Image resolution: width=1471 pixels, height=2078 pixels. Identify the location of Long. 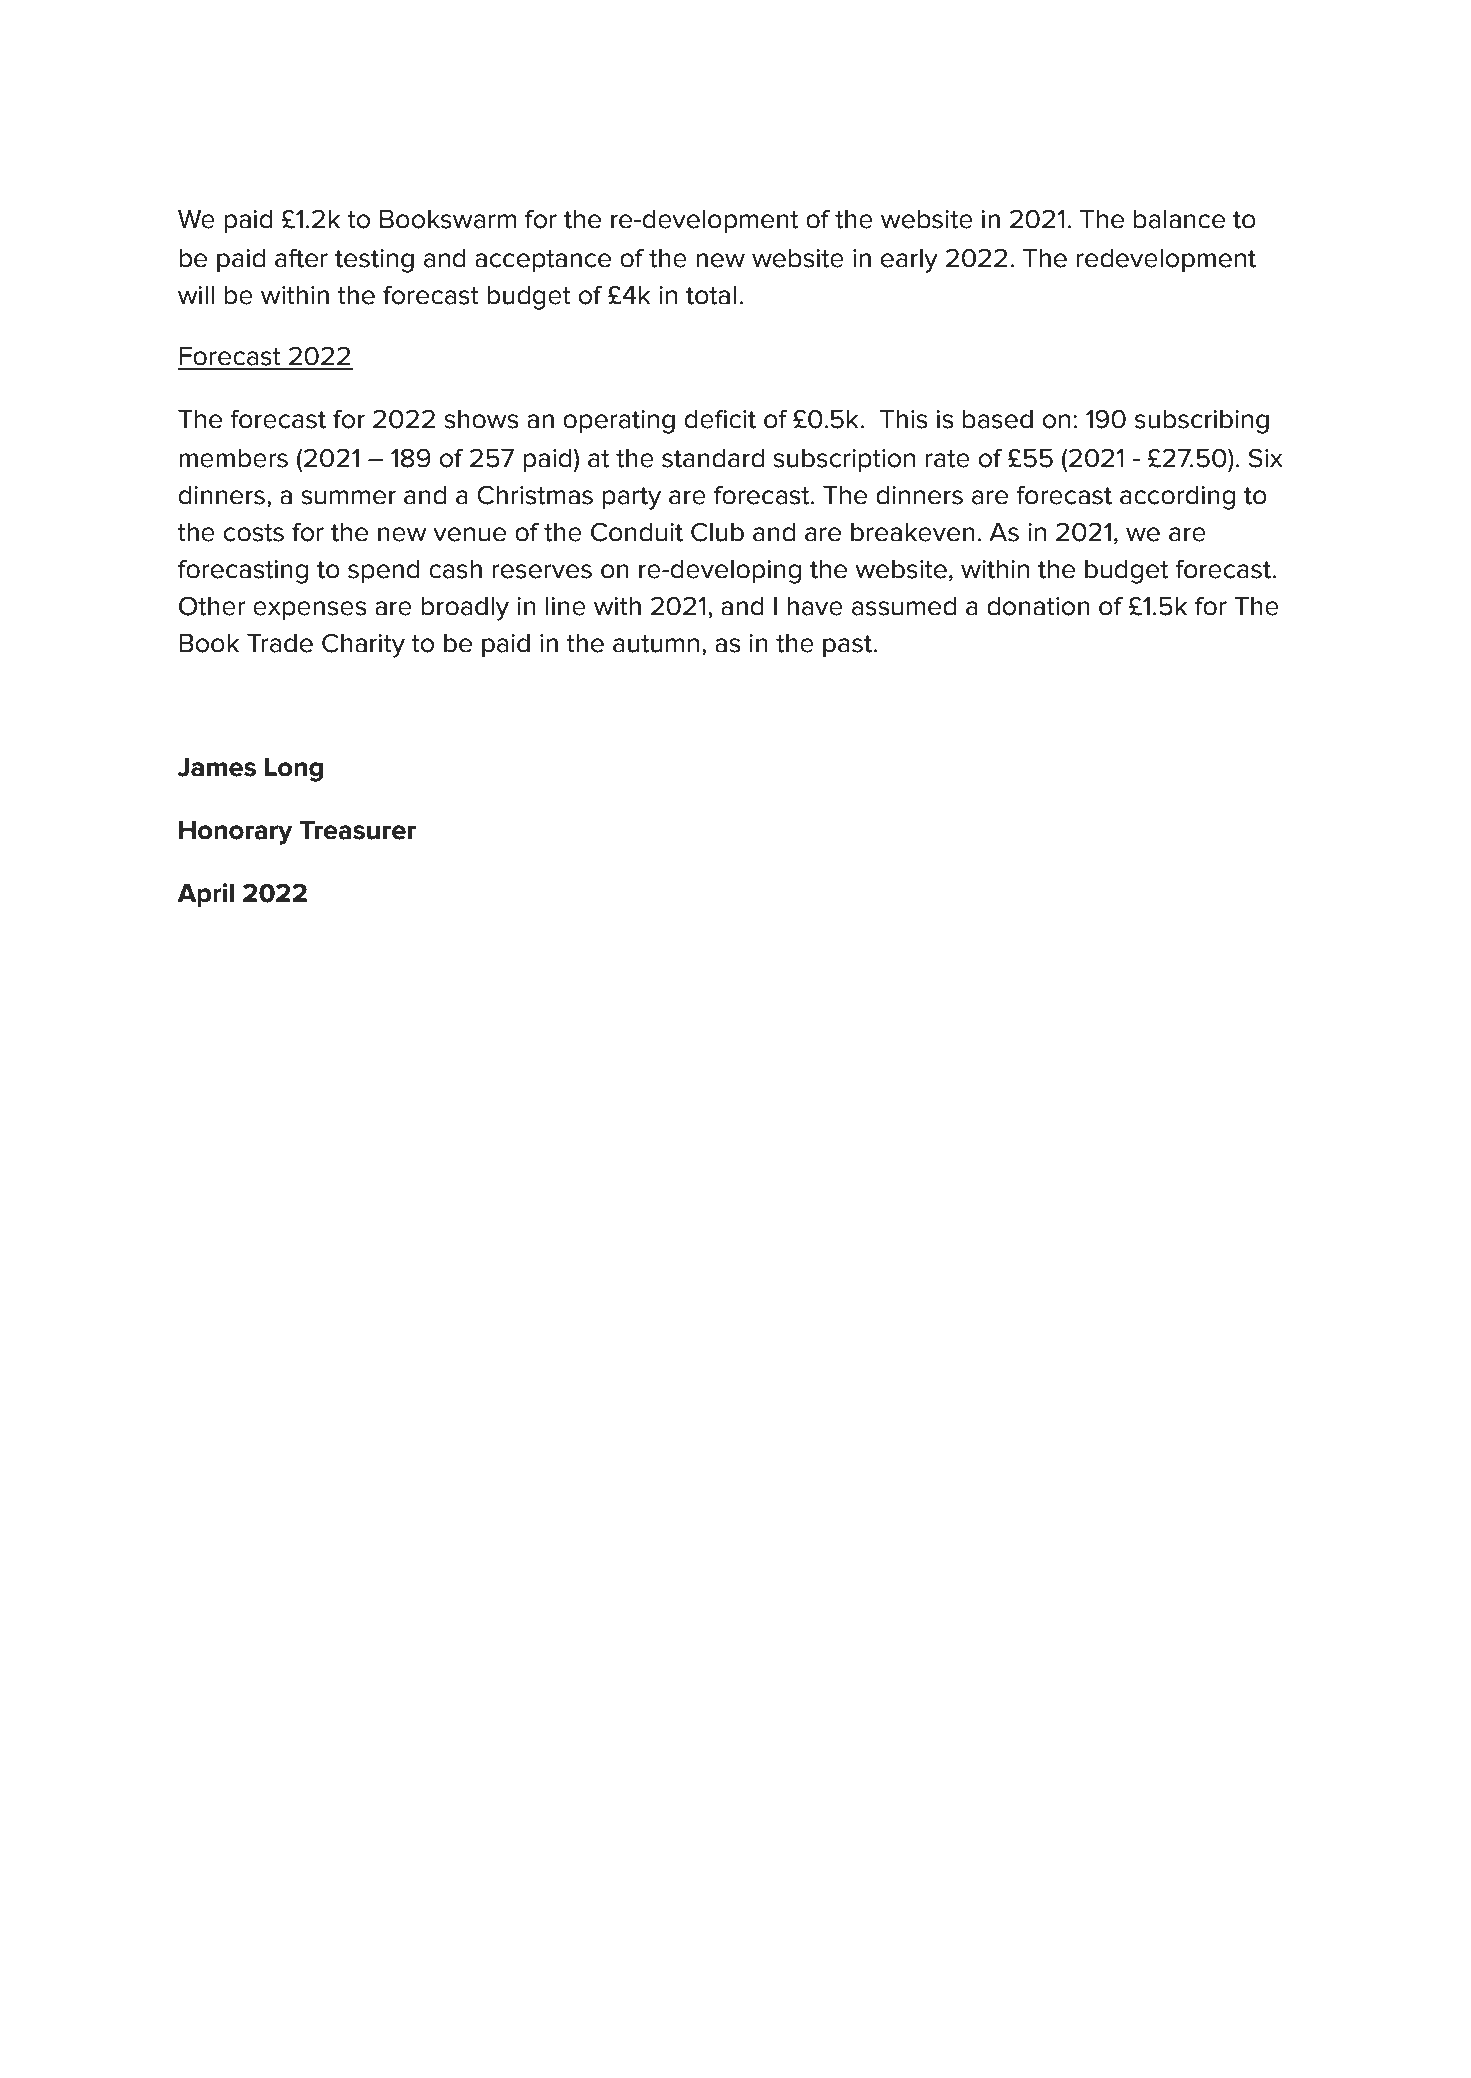
(294, 769).
